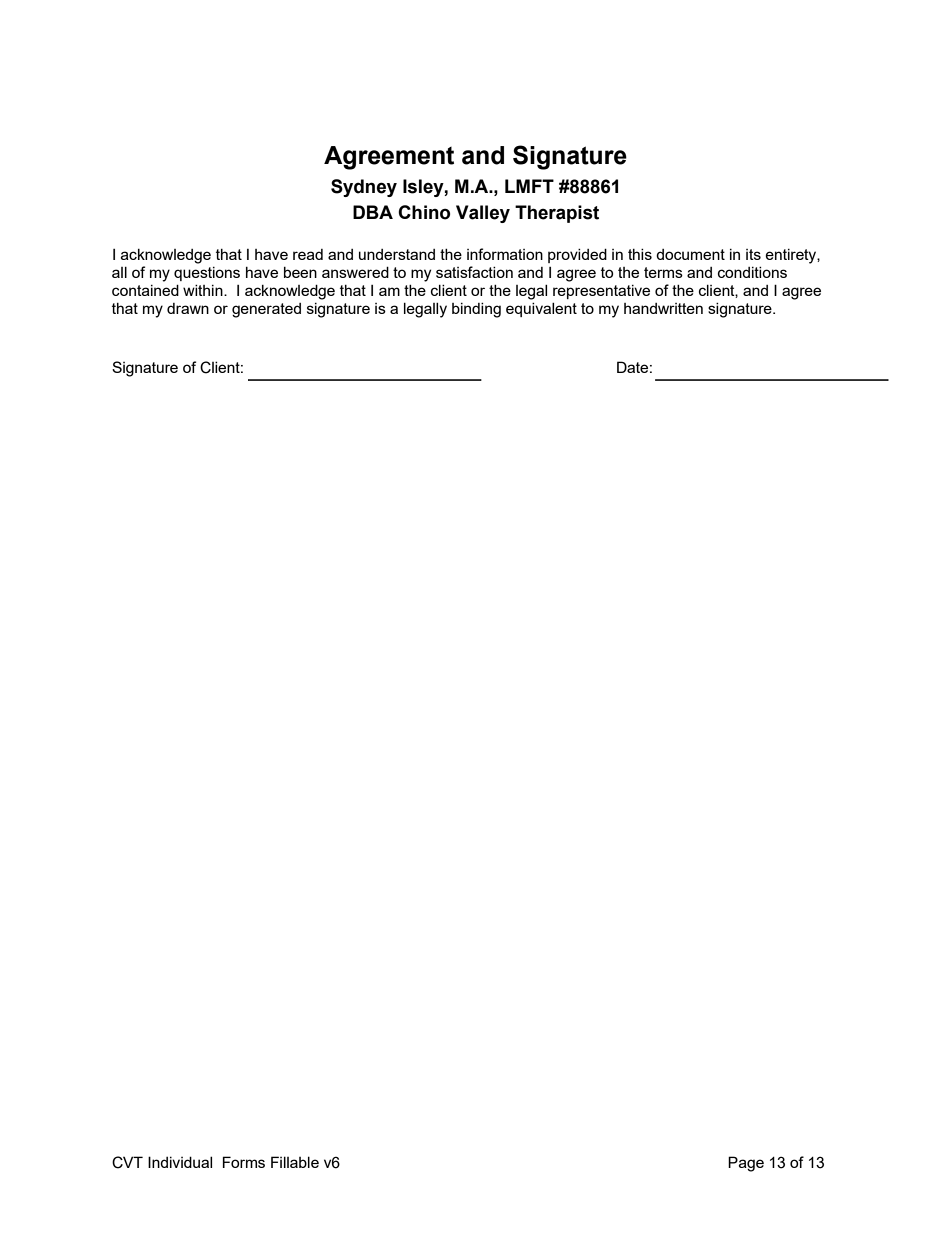 The width and height of the image is (952, 1233). I want to click on Fillable, so click(295, 1162).
